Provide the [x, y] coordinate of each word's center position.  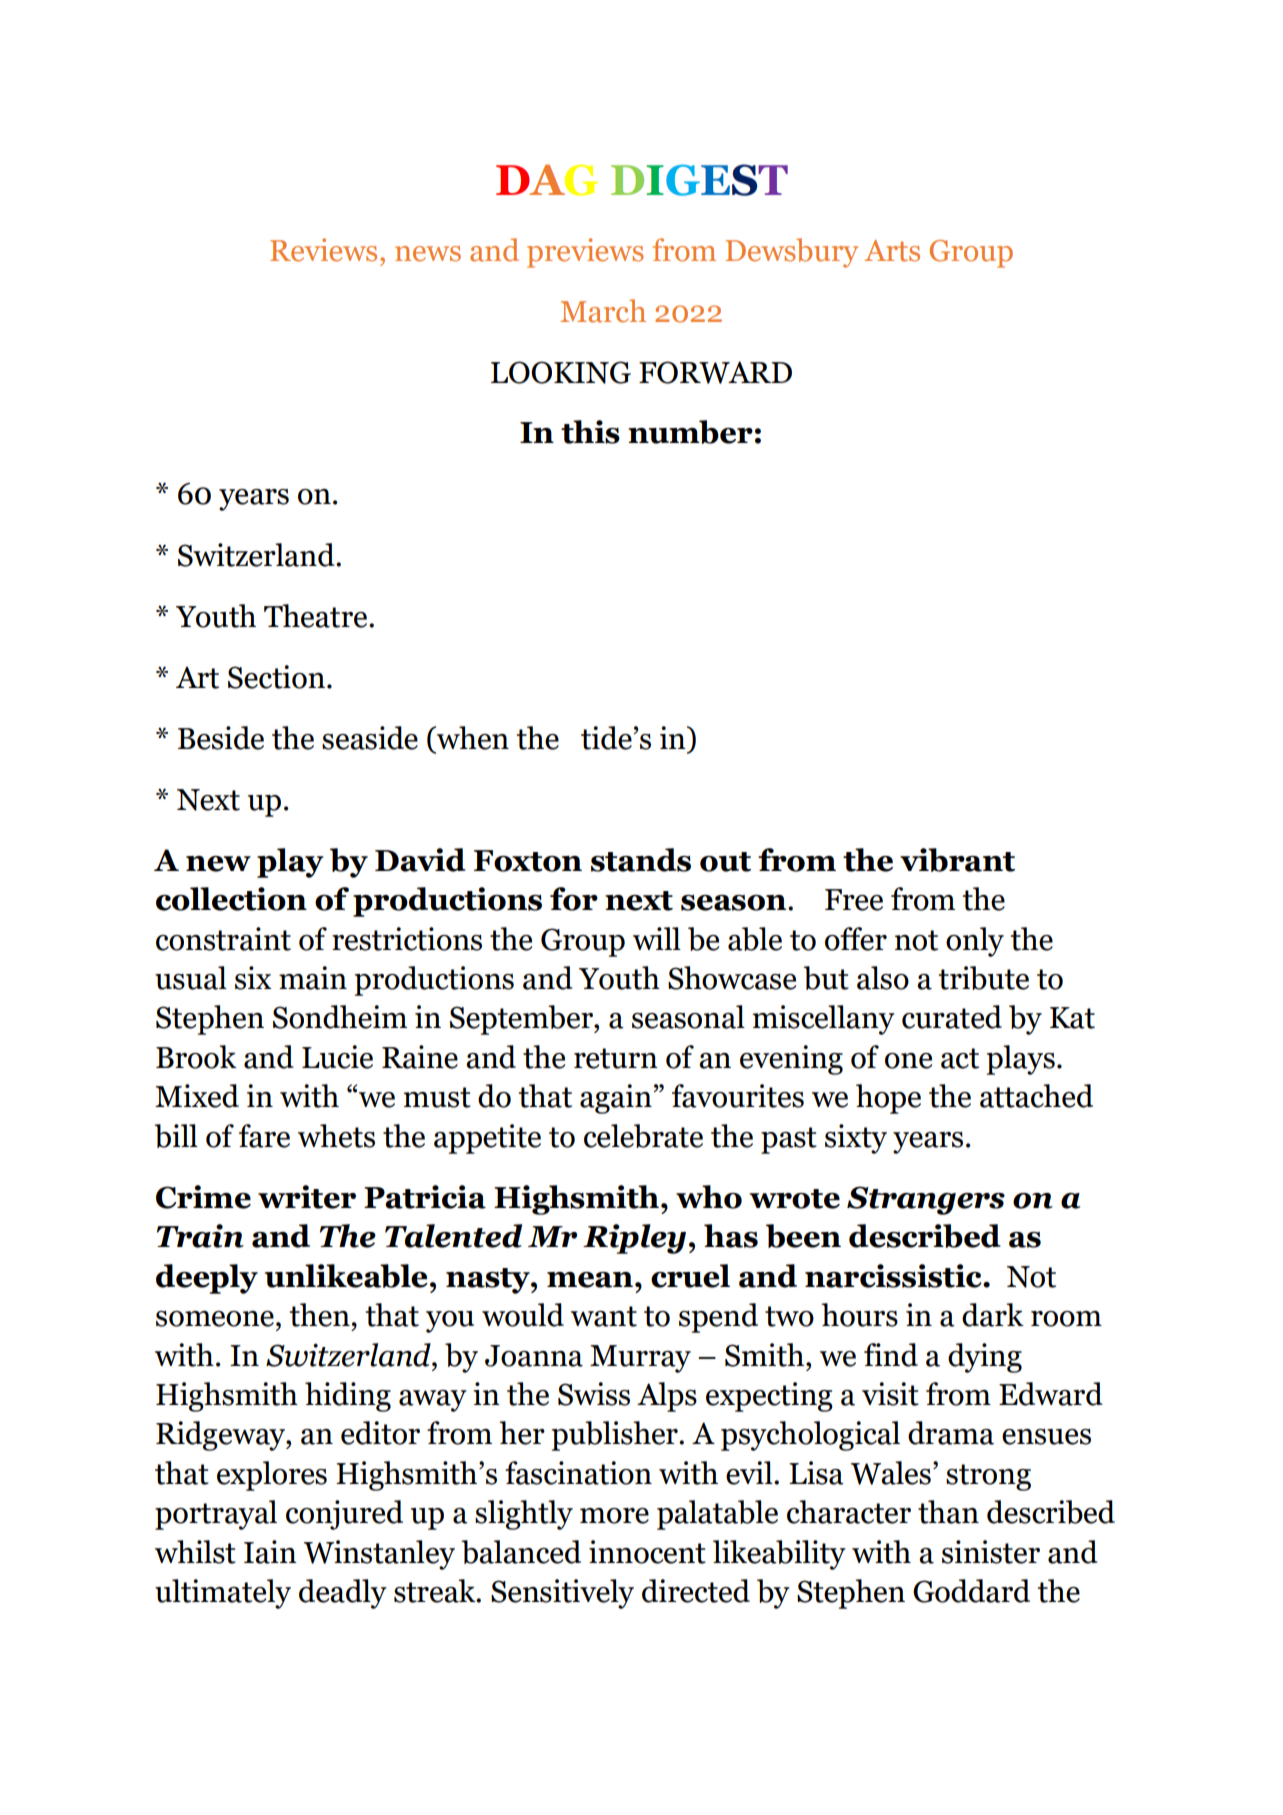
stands [641, 860]
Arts [892, 251]
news [428, 254]
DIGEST [699, 180]
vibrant [957, 860]
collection [231, 899]
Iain [270, 1552]
